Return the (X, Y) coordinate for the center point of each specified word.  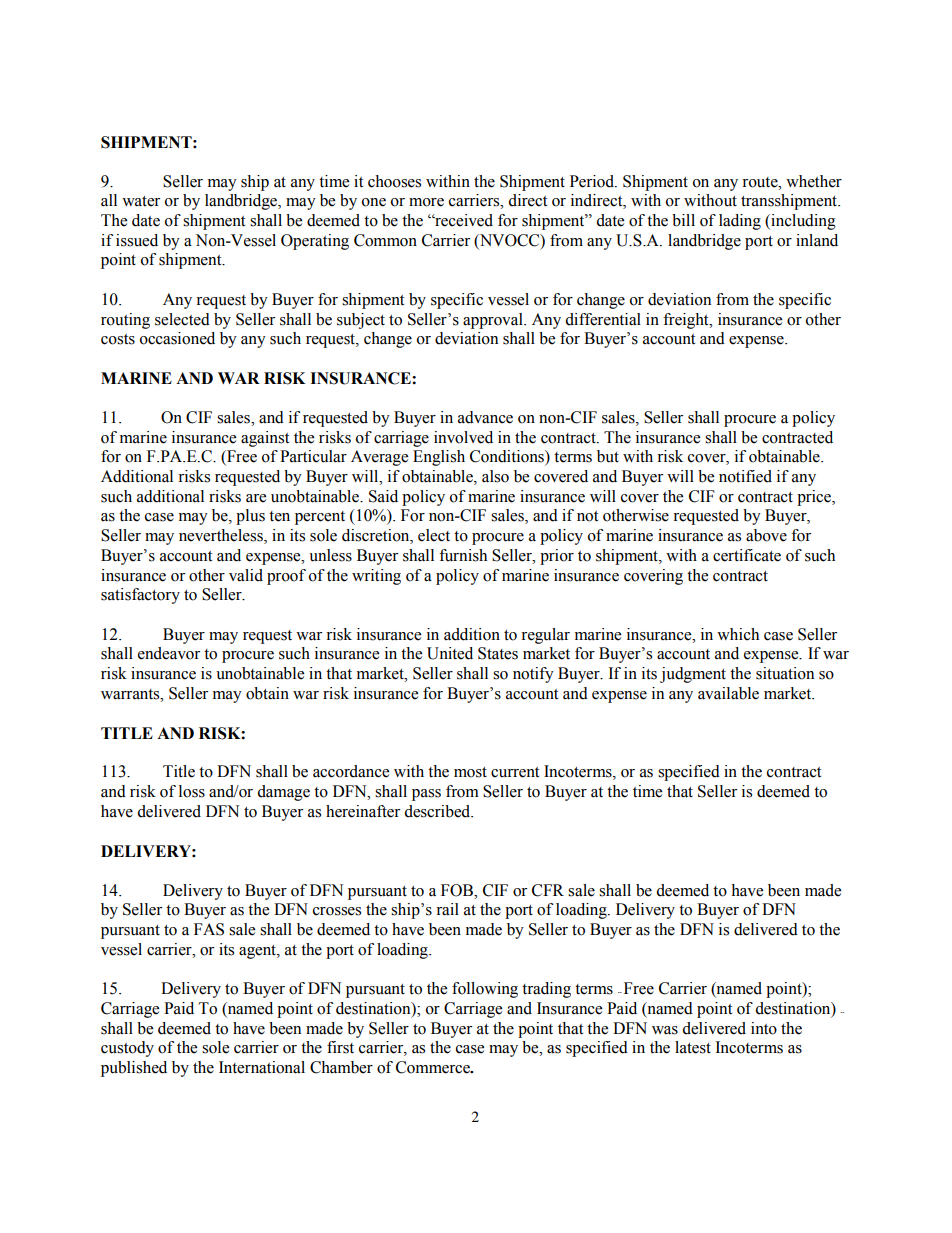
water (141, 201)
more (426, 202)
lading (740, 222)
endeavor (169, 653)
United (450, 653)
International (262, 1067)
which (738, 634)
